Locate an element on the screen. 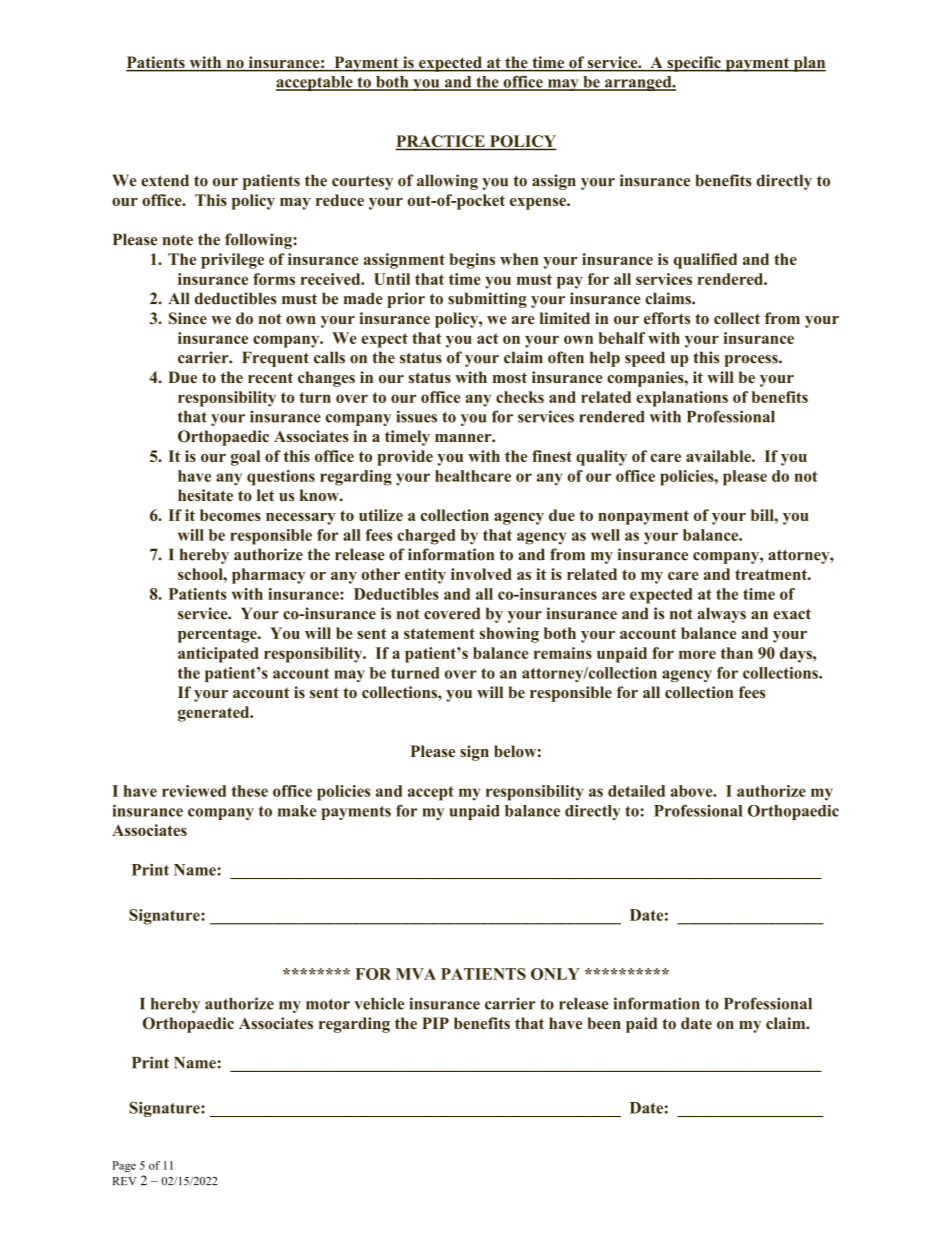 The height and width of the screenshot is (1233, 952). Since is located at coordinates (188, 318).
